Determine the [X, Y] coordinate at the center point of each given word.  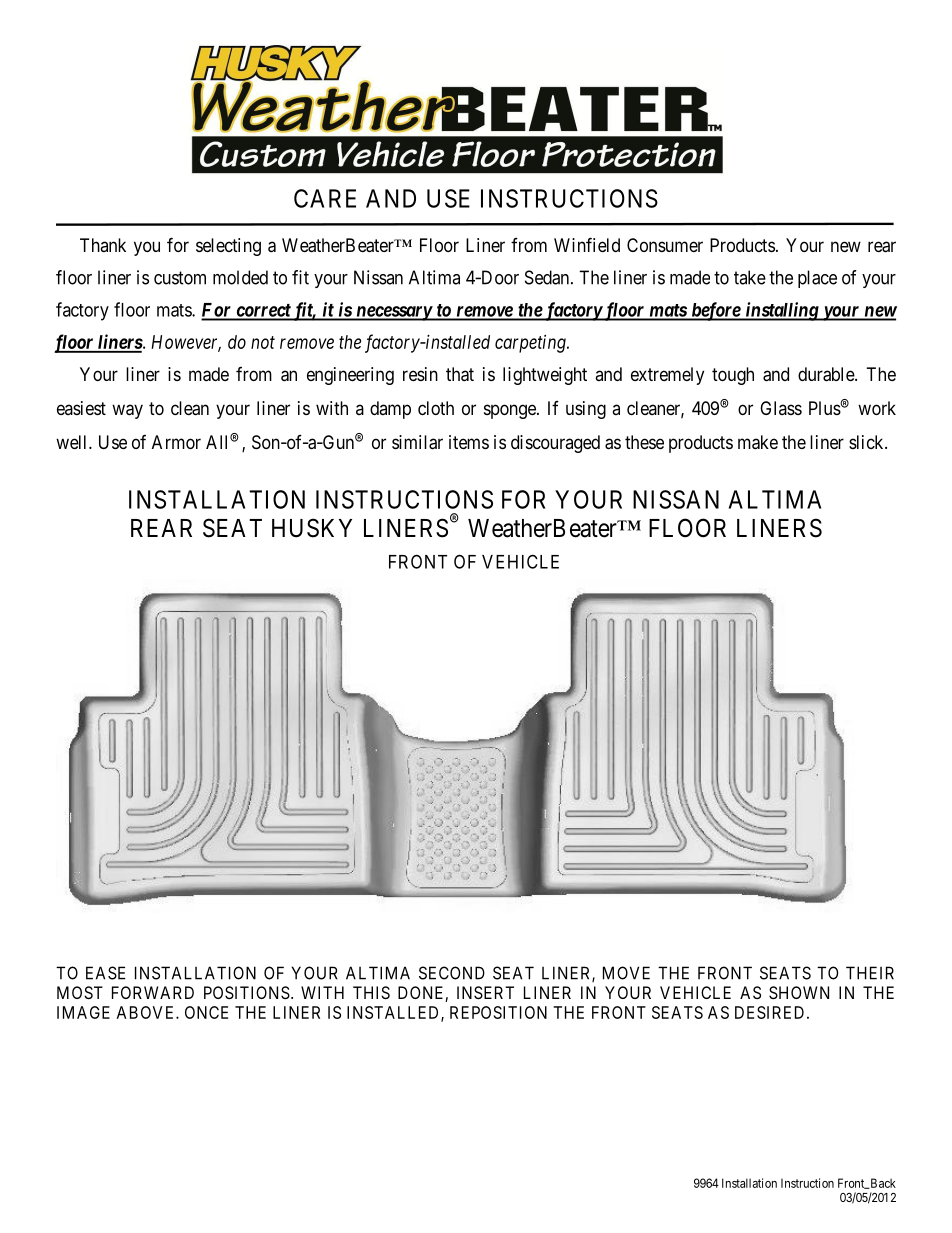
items [469, 442]
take [750, 277]
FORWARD [153, 992]
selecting [228, 247]
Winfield [587, 244]
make [758, 442]
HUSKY [312, 528]
